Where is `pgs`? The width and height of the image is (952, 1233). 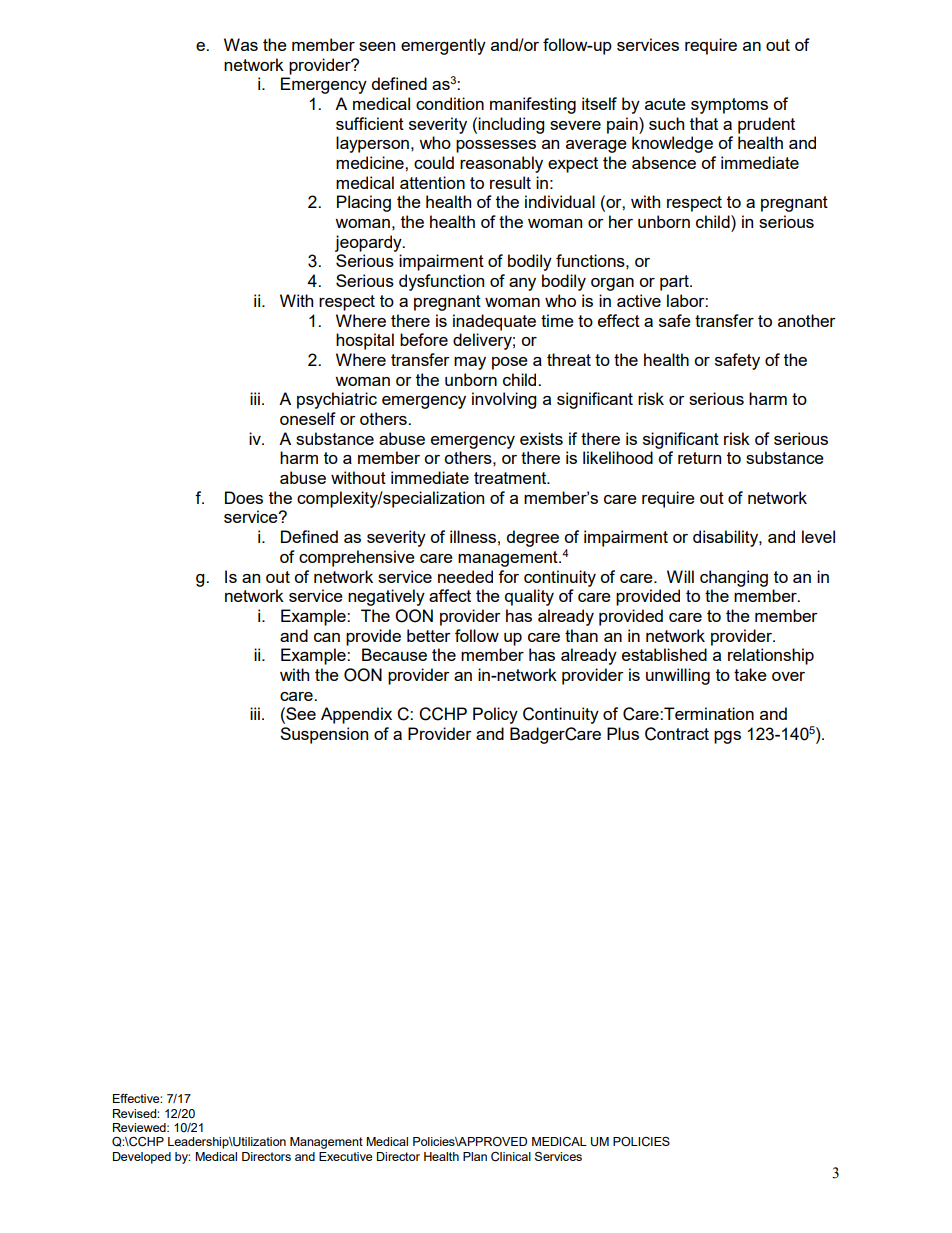
pgs is located at coordinates (727, 737).
